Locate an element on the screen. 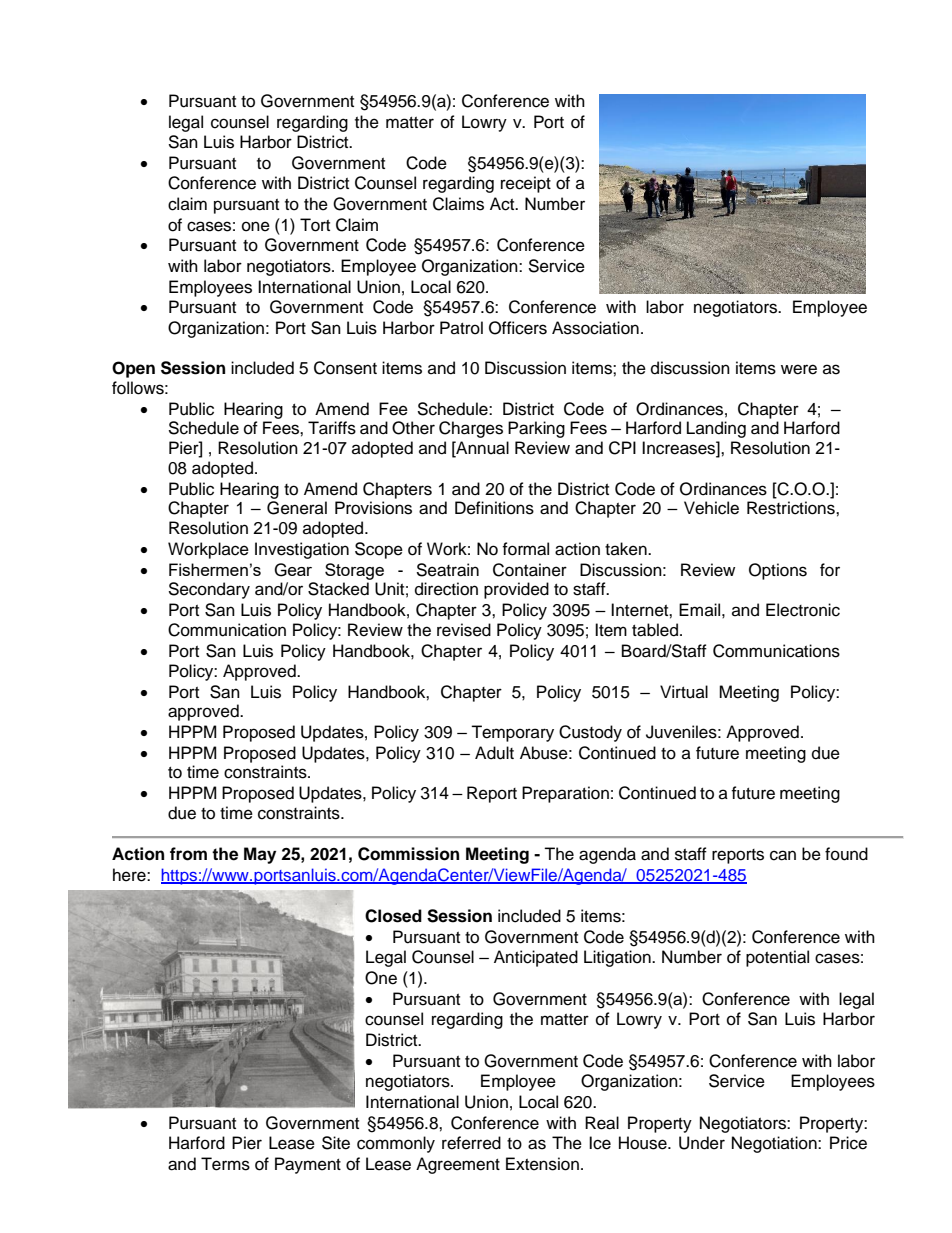 This screenshot has height=1233, width=952. Secondary is located at coordinates (209, 590).
